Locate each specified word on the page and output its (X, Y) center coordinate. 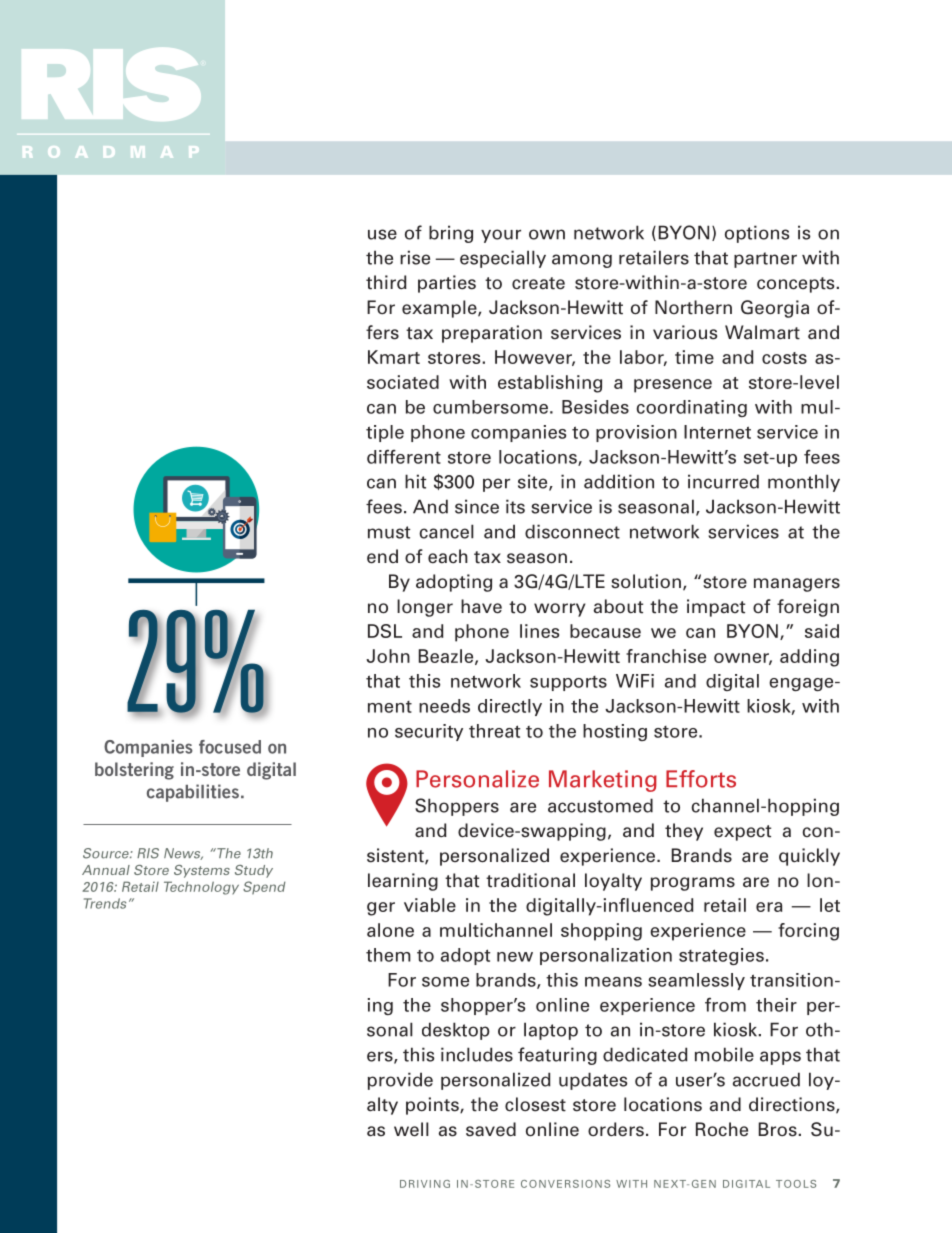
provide (400, 1081)
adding (809, 658)
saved (491, 1129)
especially (503, 259)
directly (510, 707)
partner (765, 260)
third (386, 282)
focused (230, 747)
